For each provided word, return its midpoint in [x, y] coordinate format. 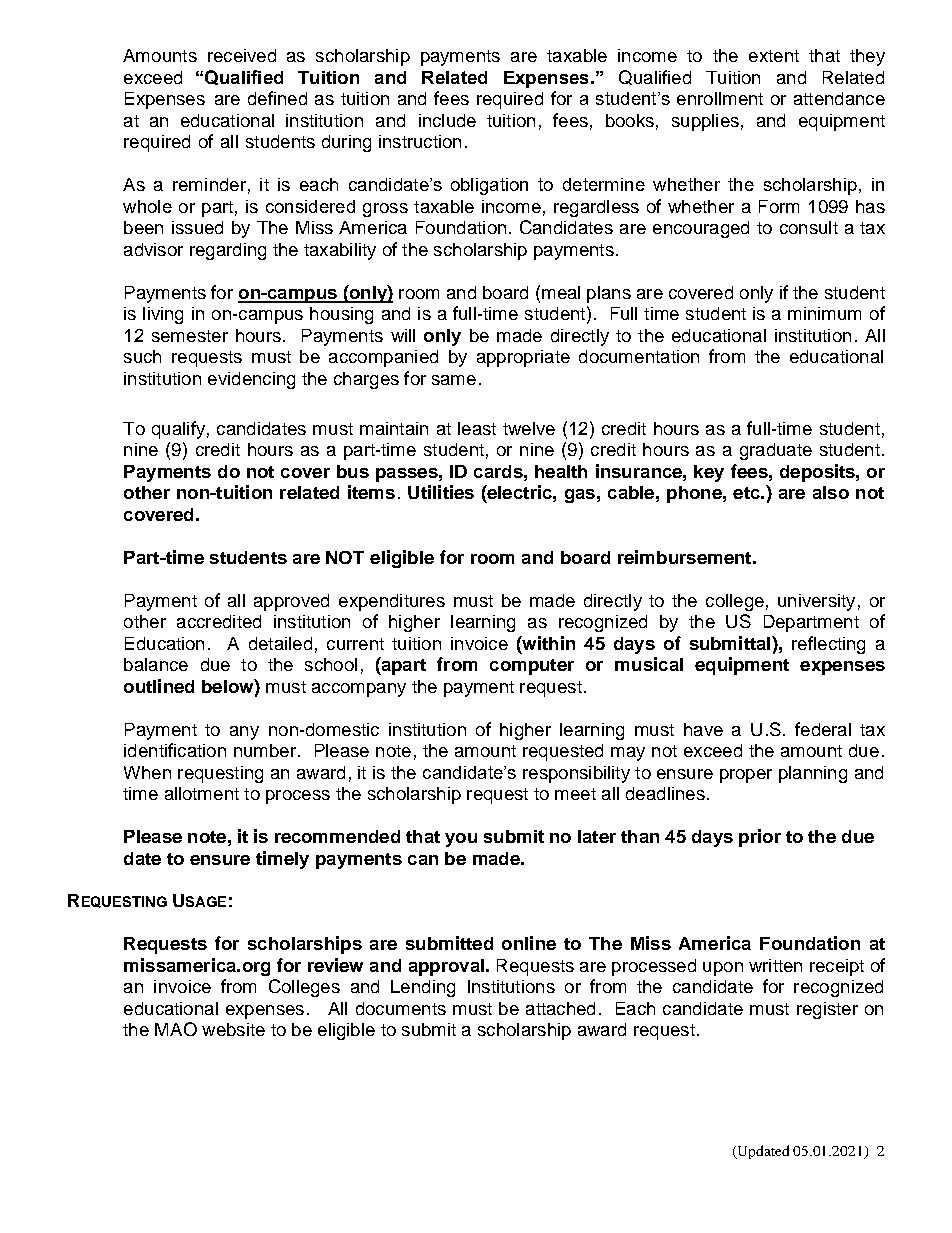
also [831, 492]
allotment [202, 793]
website [233, 1029]
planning [813, 774]
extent [774, 56]
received [242, 55]
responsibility [576, 774]
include [447, 120]
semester [190, 336]
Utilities [441, 492]
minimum [824, 313]
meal [561, 292]
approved [291, 602]
